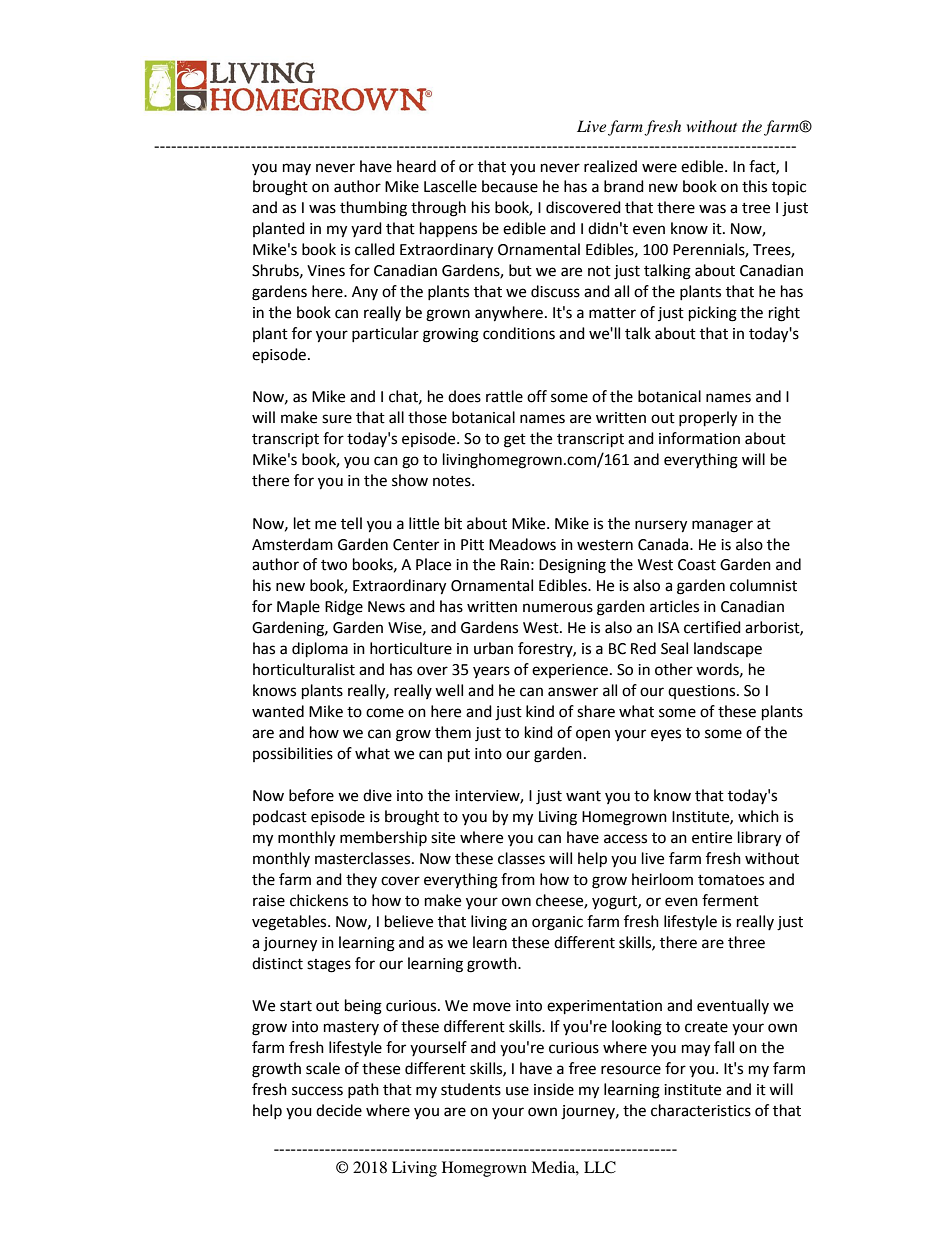  Describe the element at coordinates (339, 1110) in the image. I see `decide` at that location.
